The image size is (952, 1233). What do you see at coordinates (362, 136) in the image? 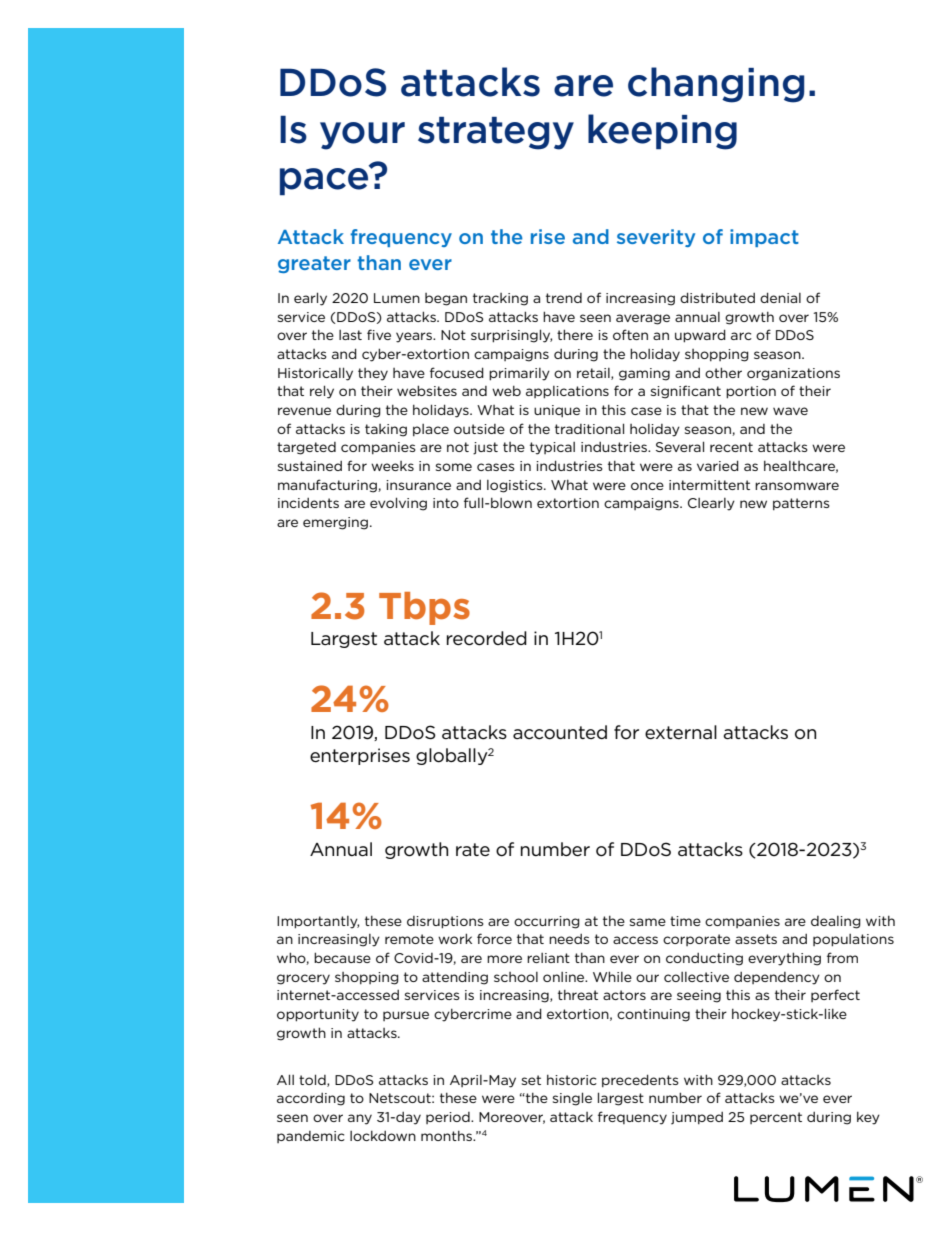
I see `your` at bounding box center [362, 136].
